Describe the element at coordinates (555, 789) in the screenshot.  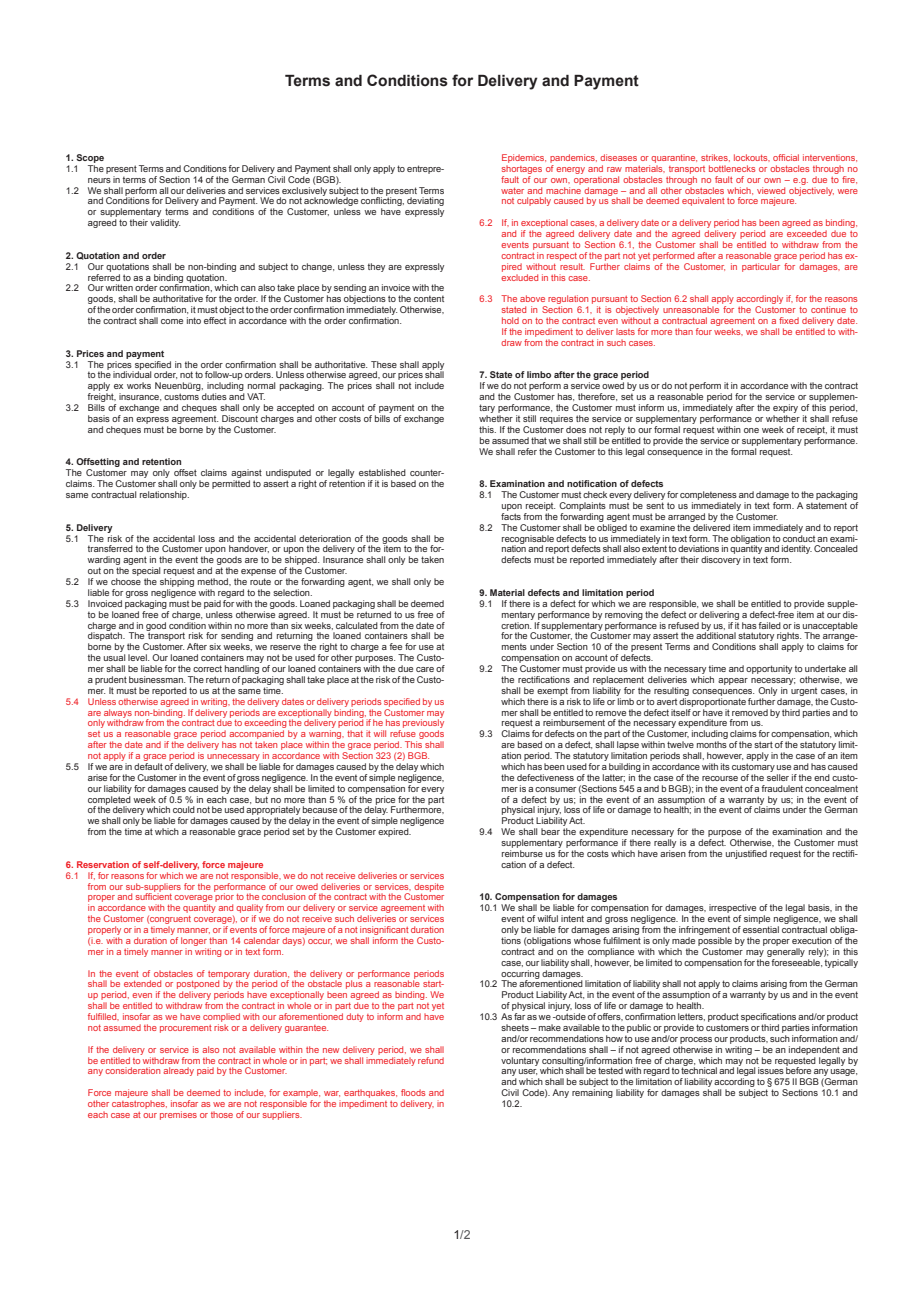
I see `consumer` at that location.
